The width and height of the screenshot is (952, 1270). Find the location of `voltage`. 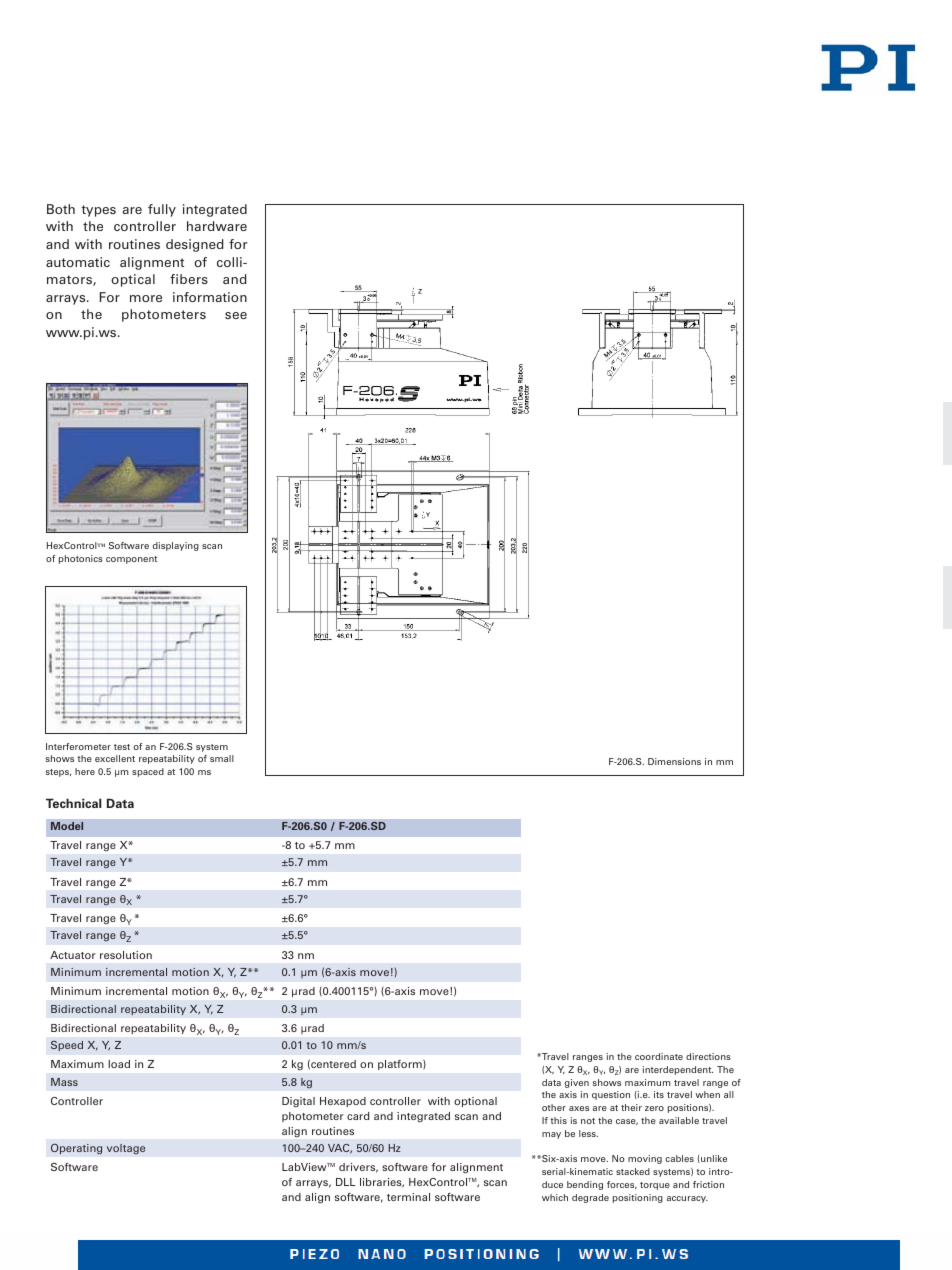

voltage is located at coordinates (126, 1149).
